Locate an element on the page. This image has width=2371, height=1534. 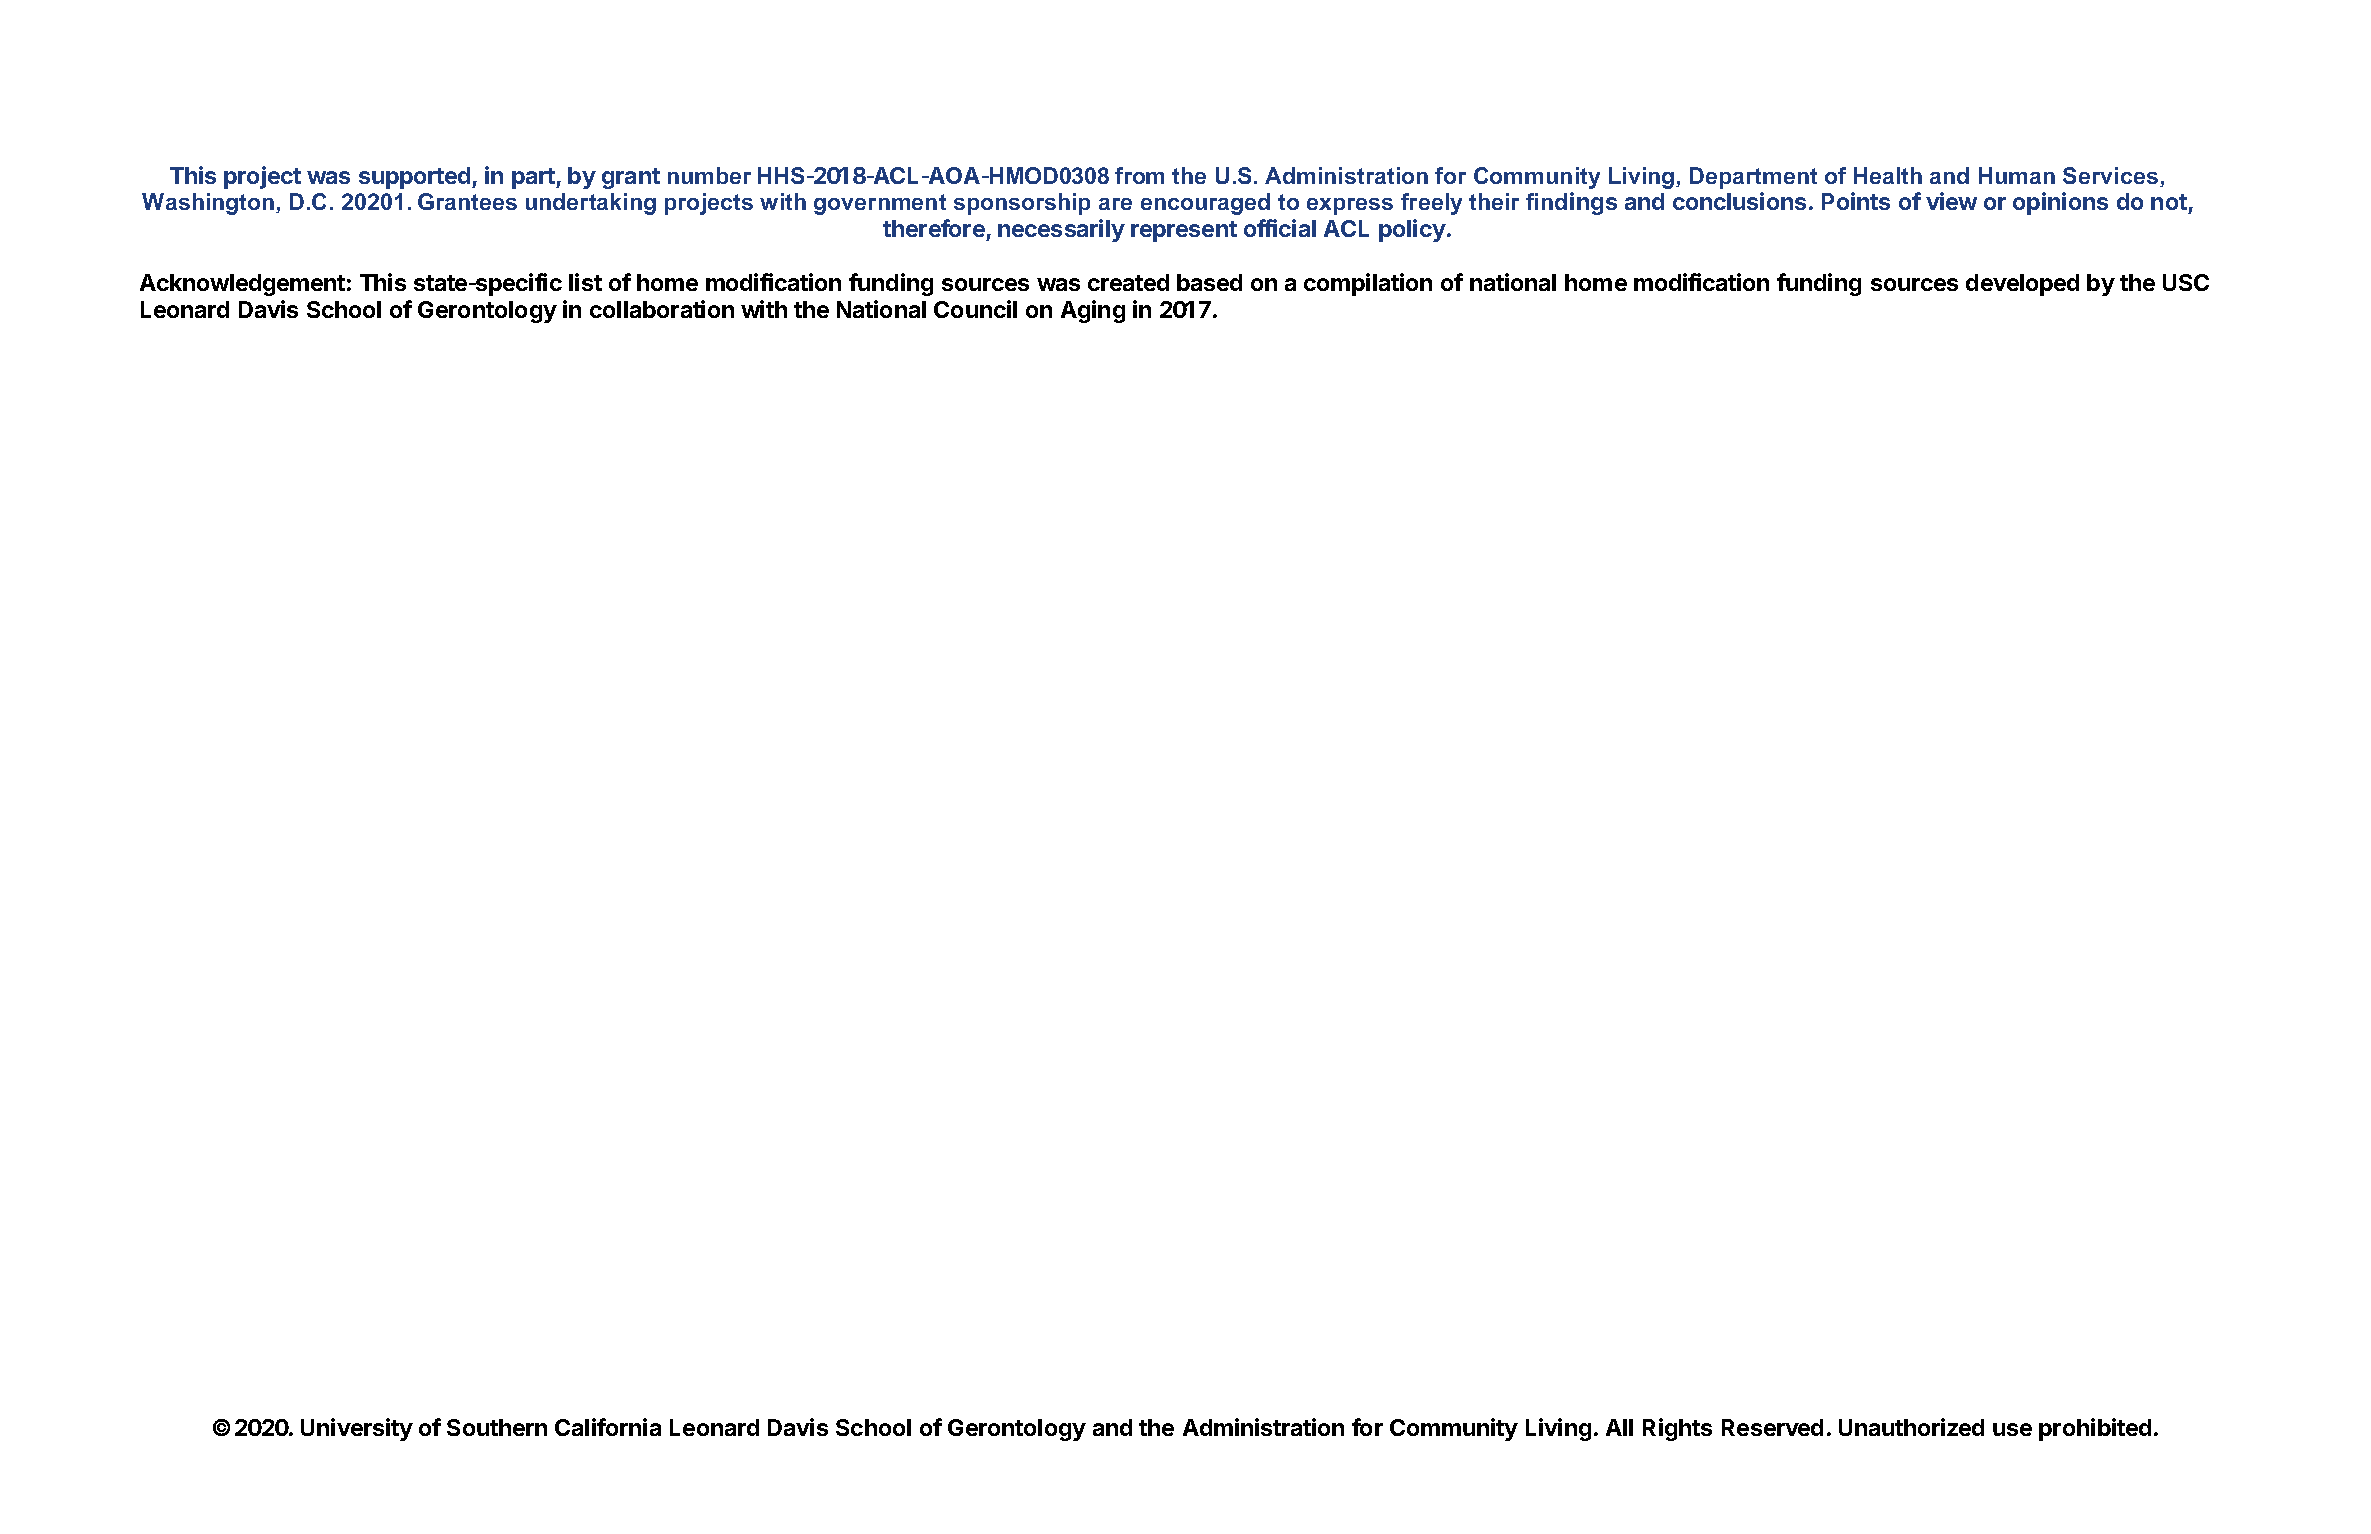
collaboration is located at coordinates (662, 309).
